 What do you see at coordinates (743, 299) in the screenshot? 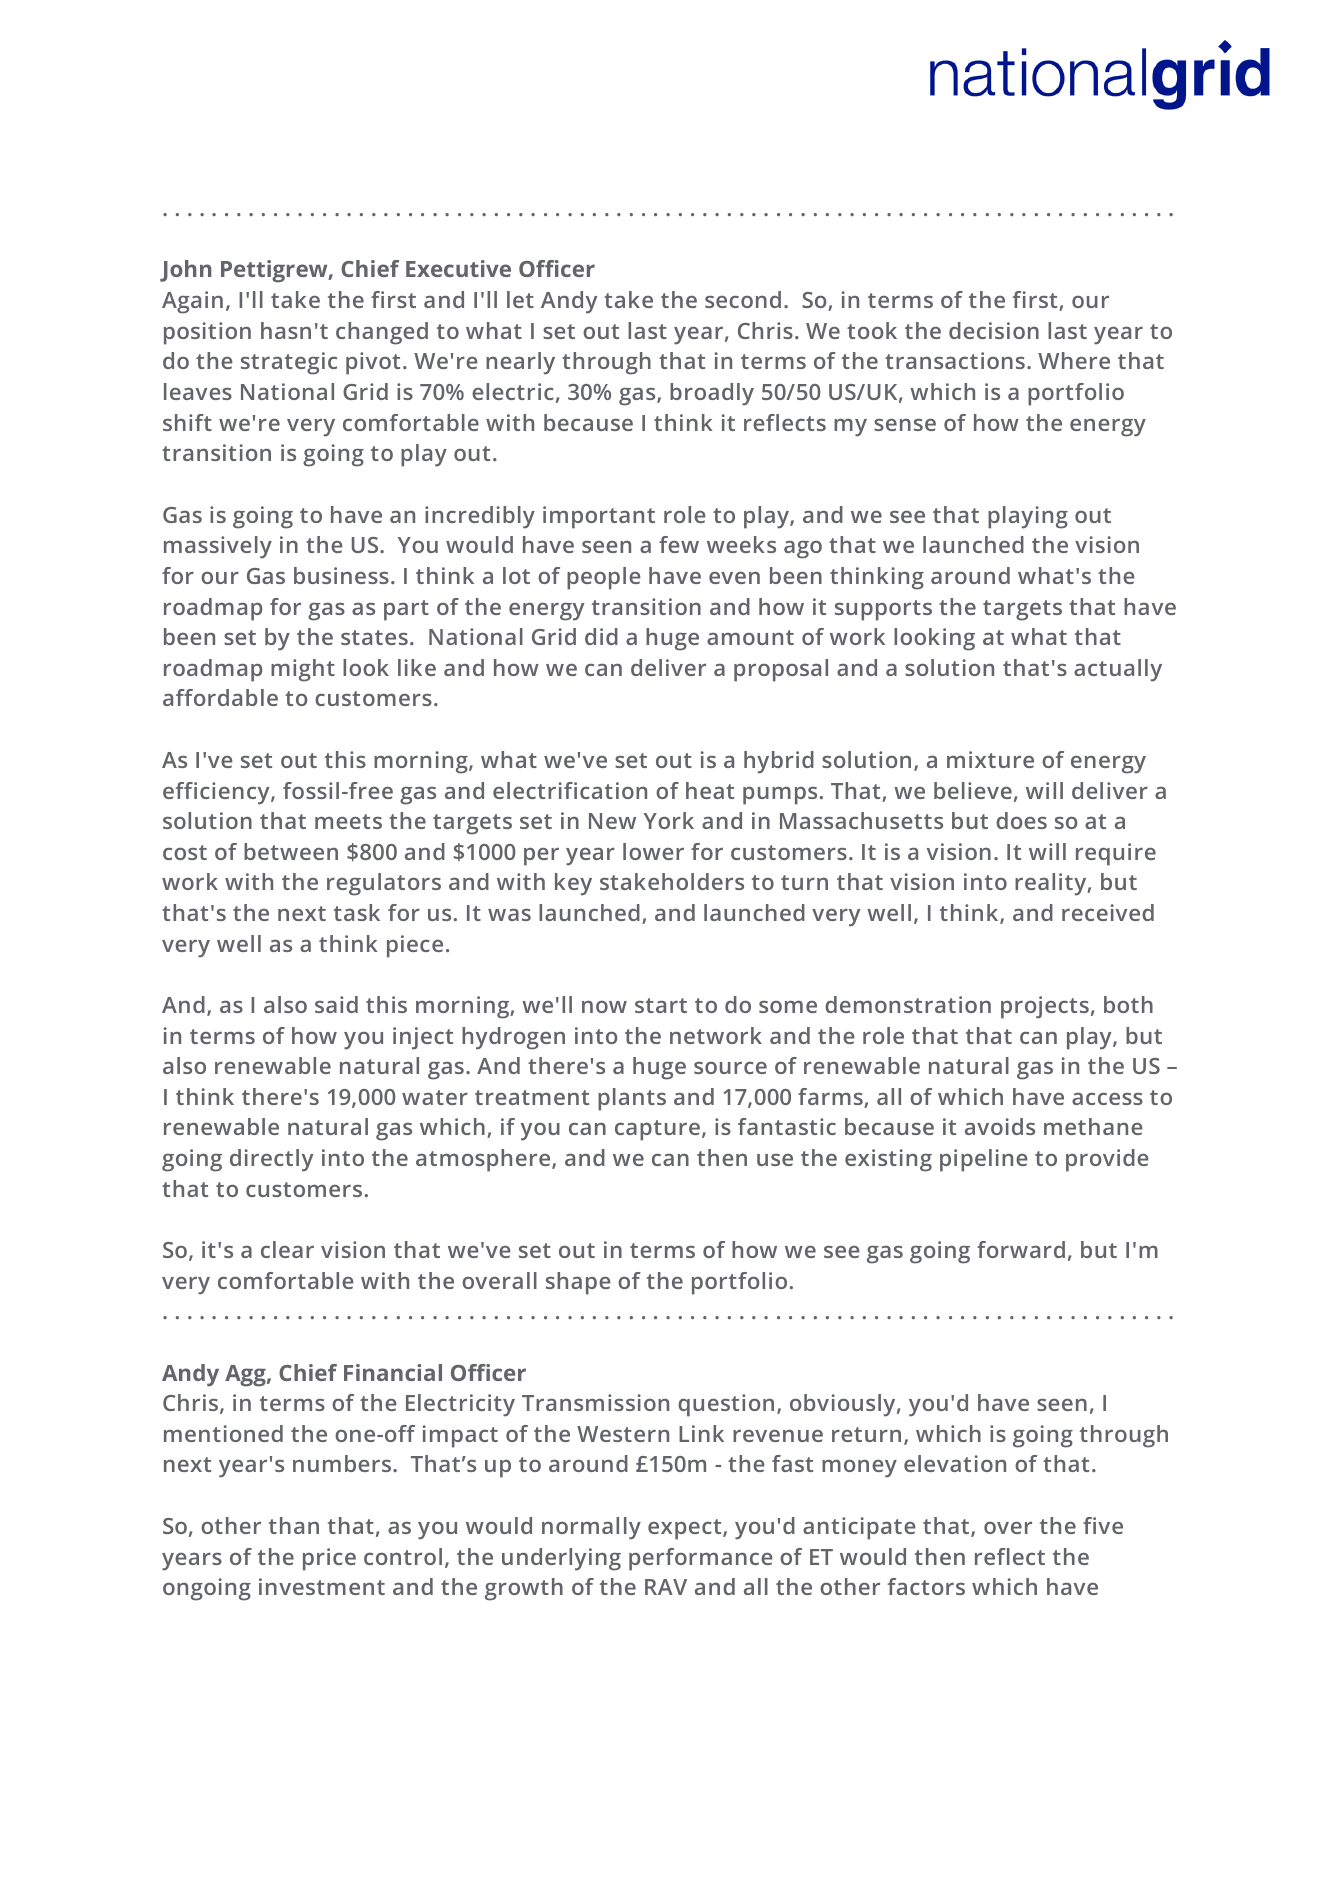
I see `second` at bounding box center [743, 299].
